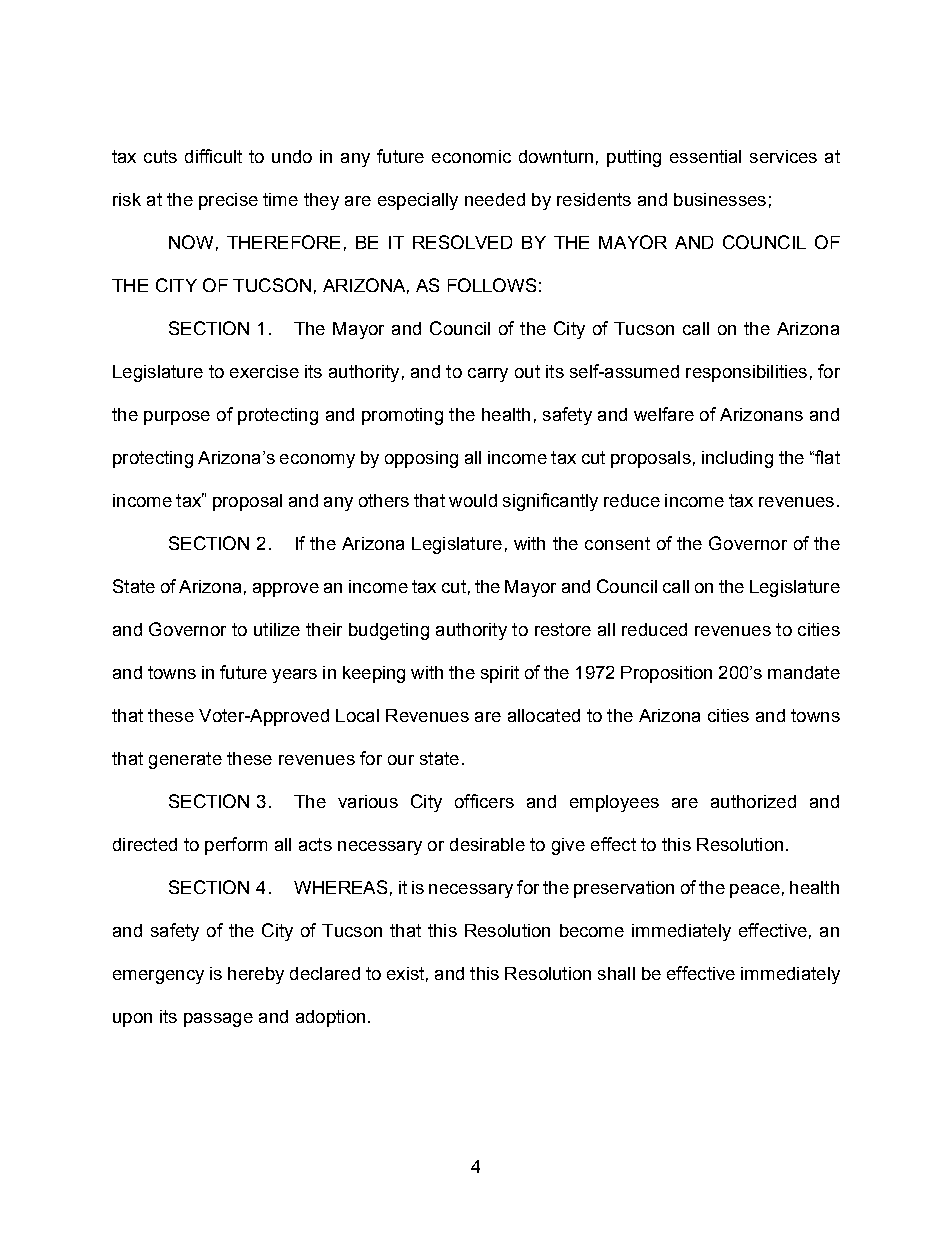  I want to click on shall, so click(616, 973).
